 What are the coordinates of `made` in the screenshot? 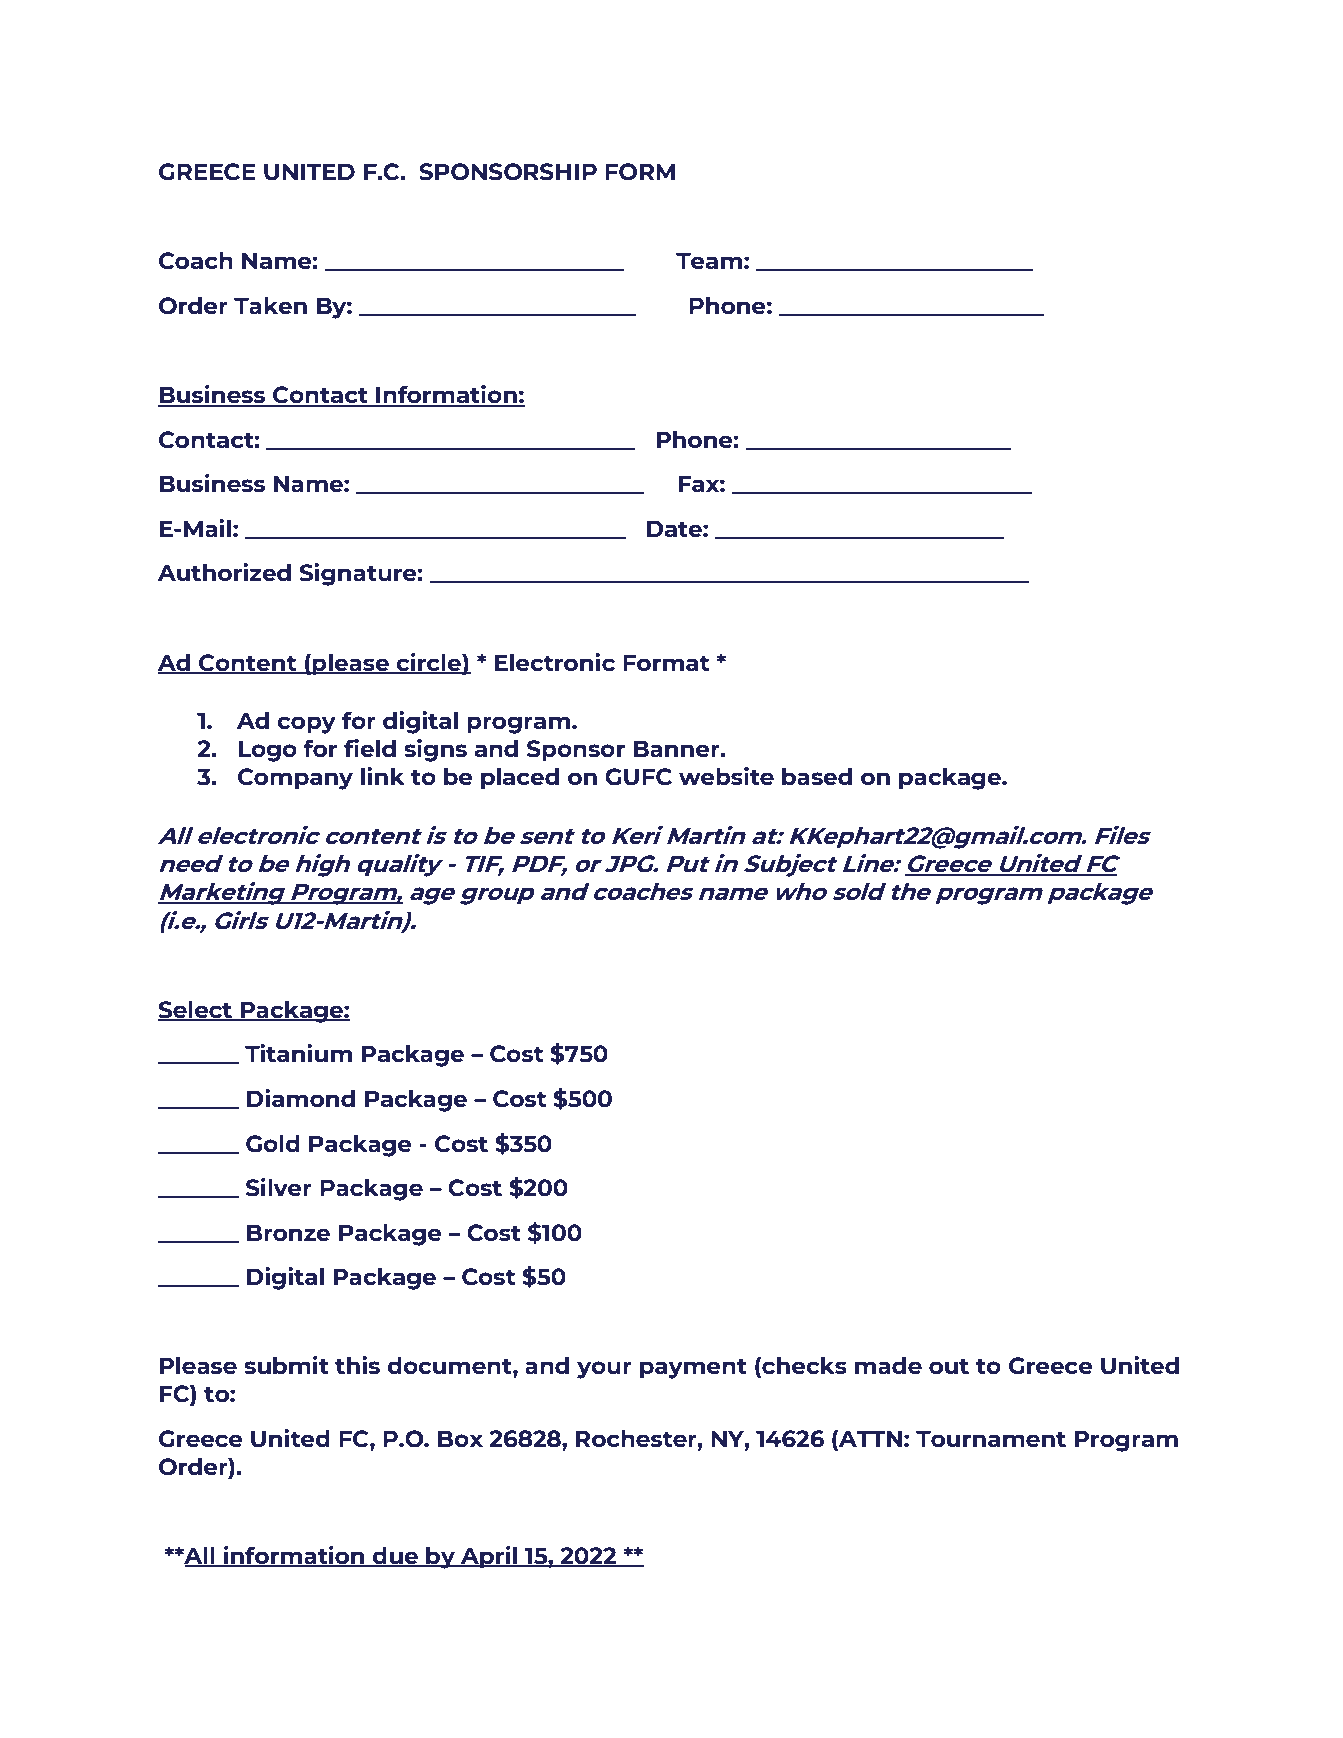 It's located at (888, 1365).
